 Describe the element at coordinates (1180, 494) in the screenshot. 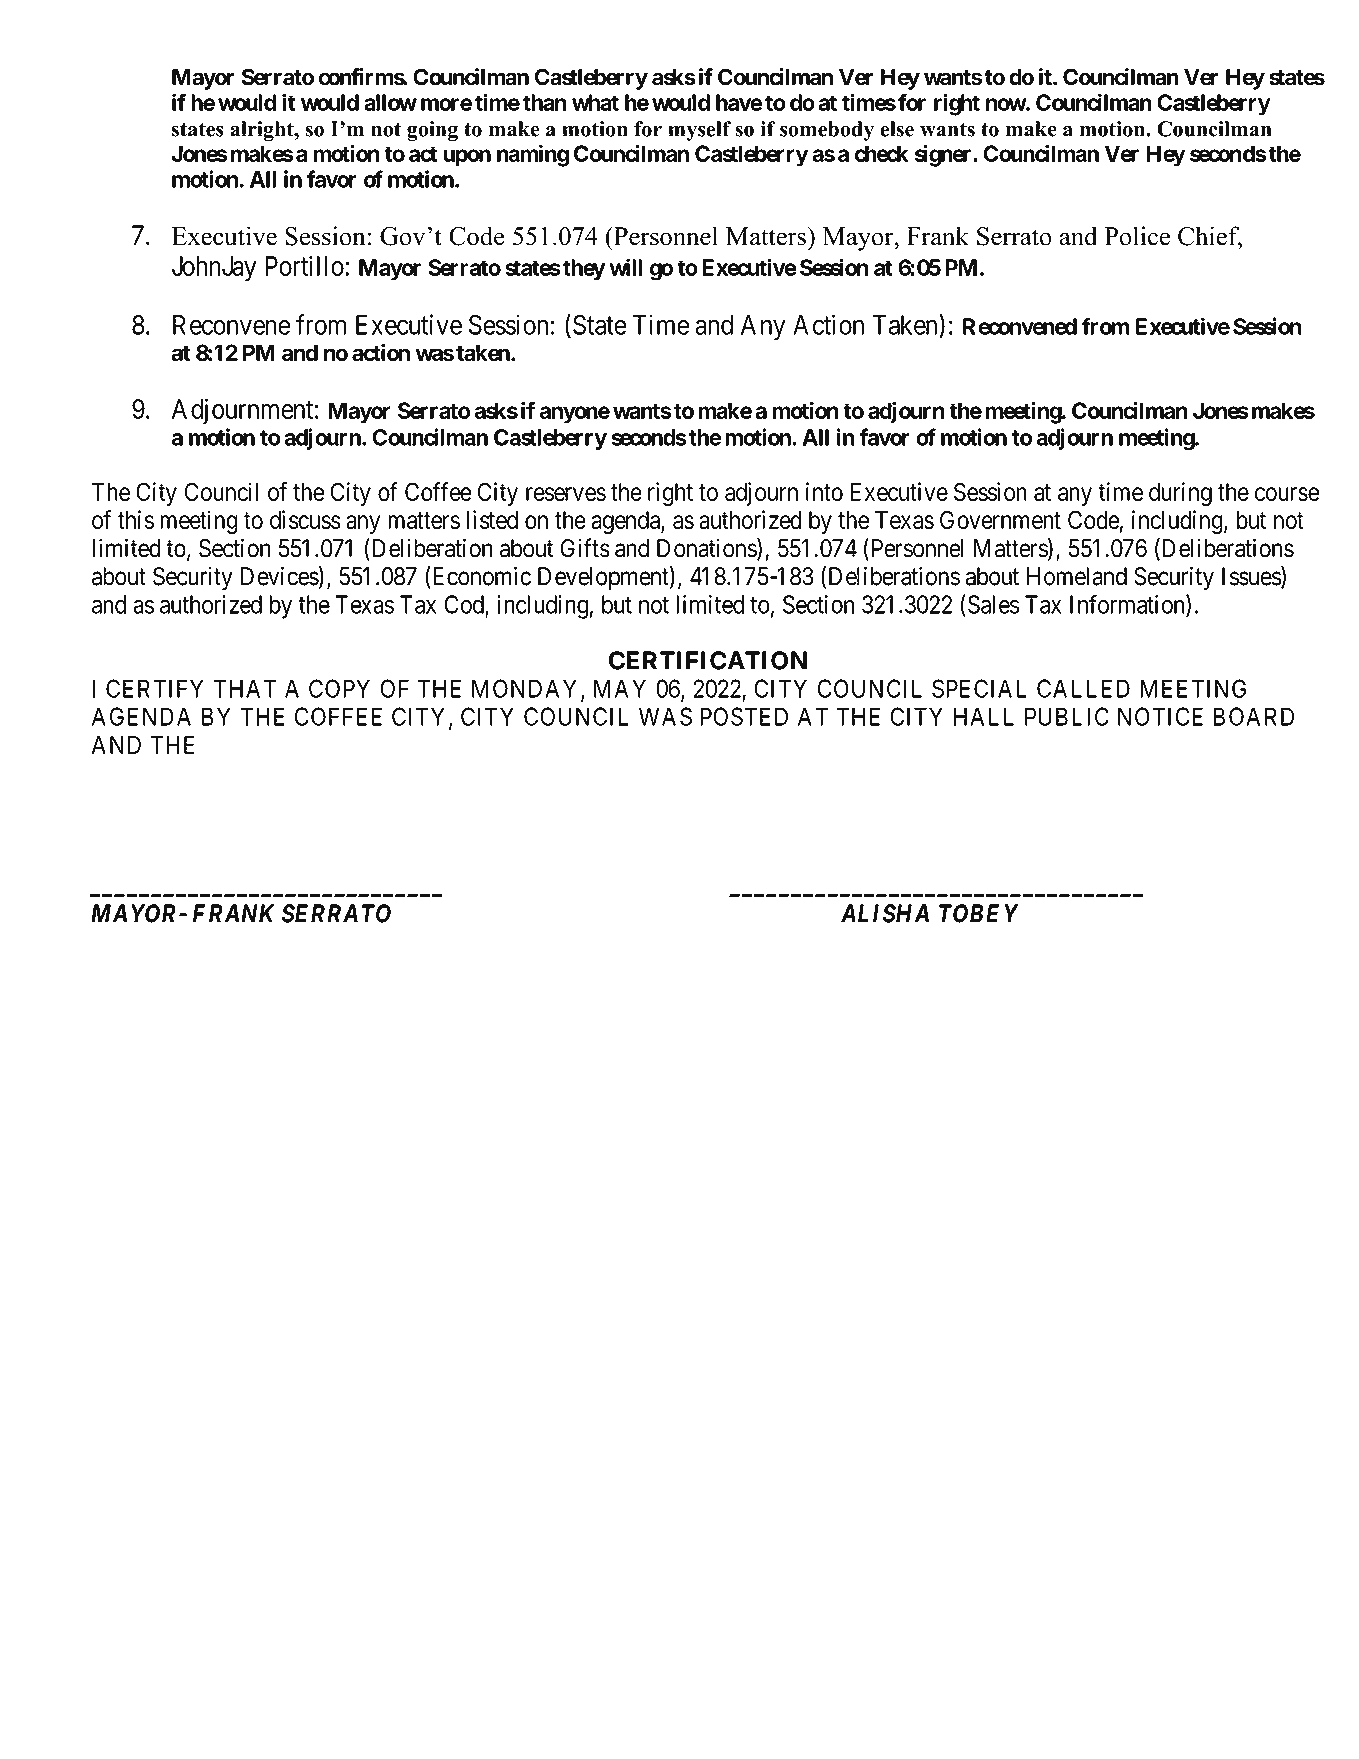

I see `during` at that location.
